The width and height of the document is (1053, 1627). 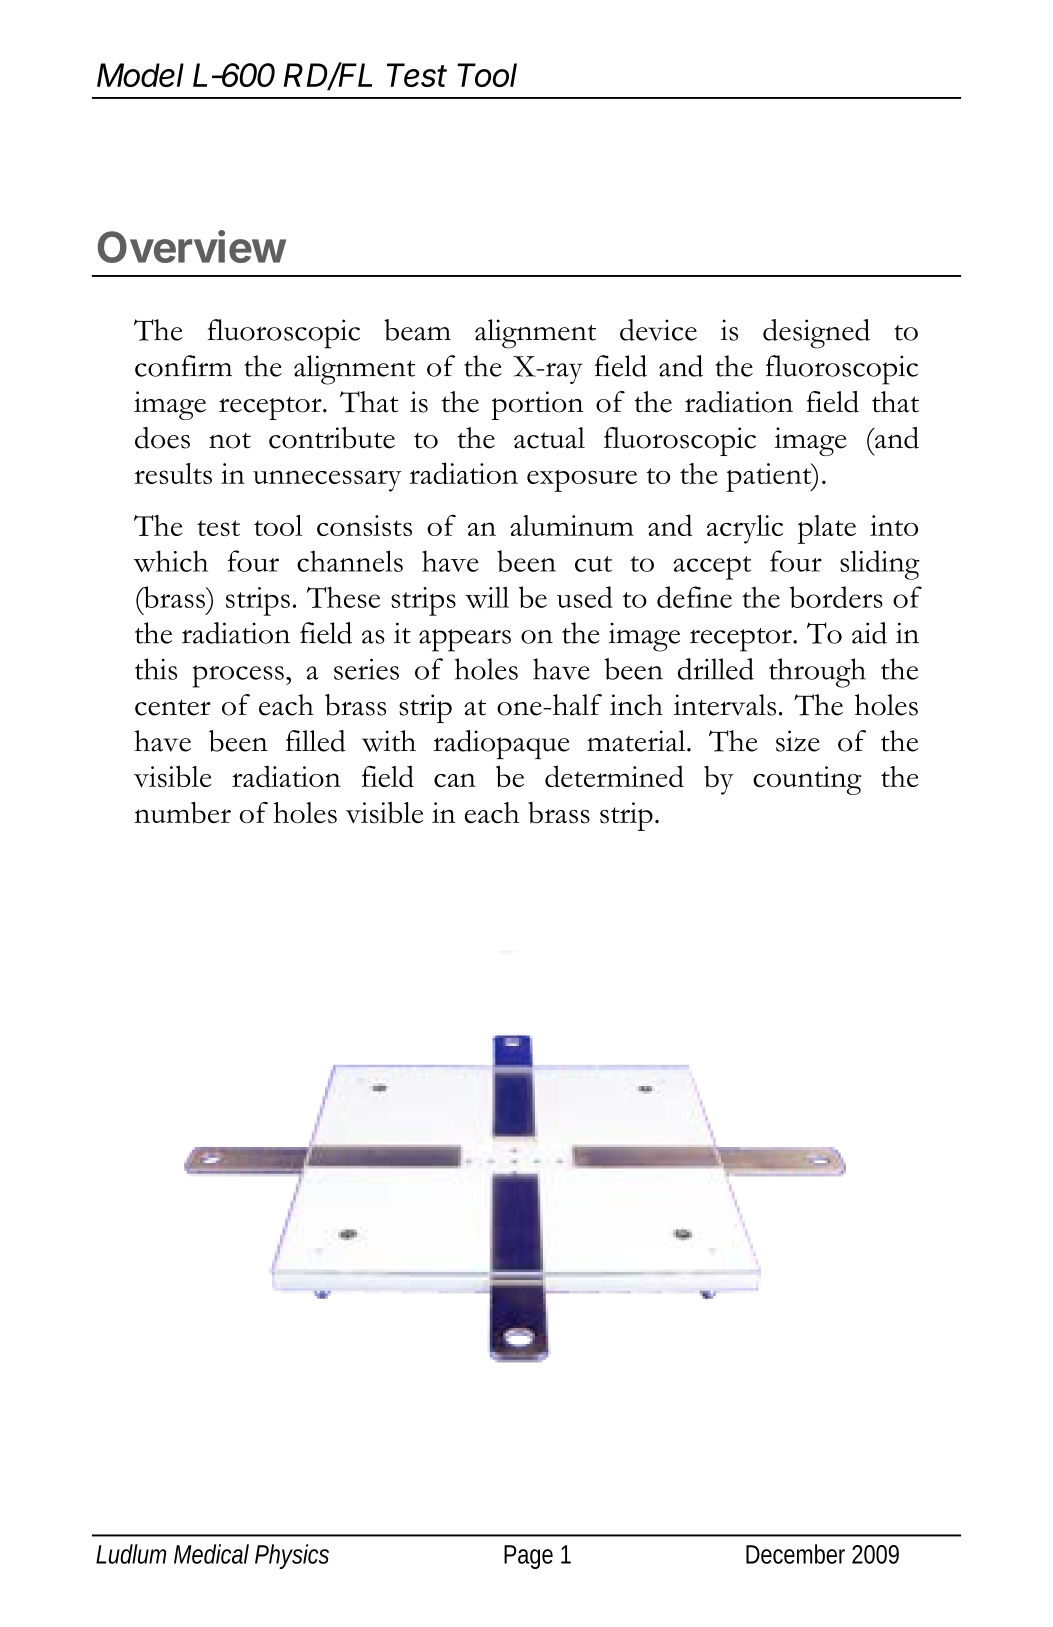 I want to click on Model, so click(x=140, y=75).
